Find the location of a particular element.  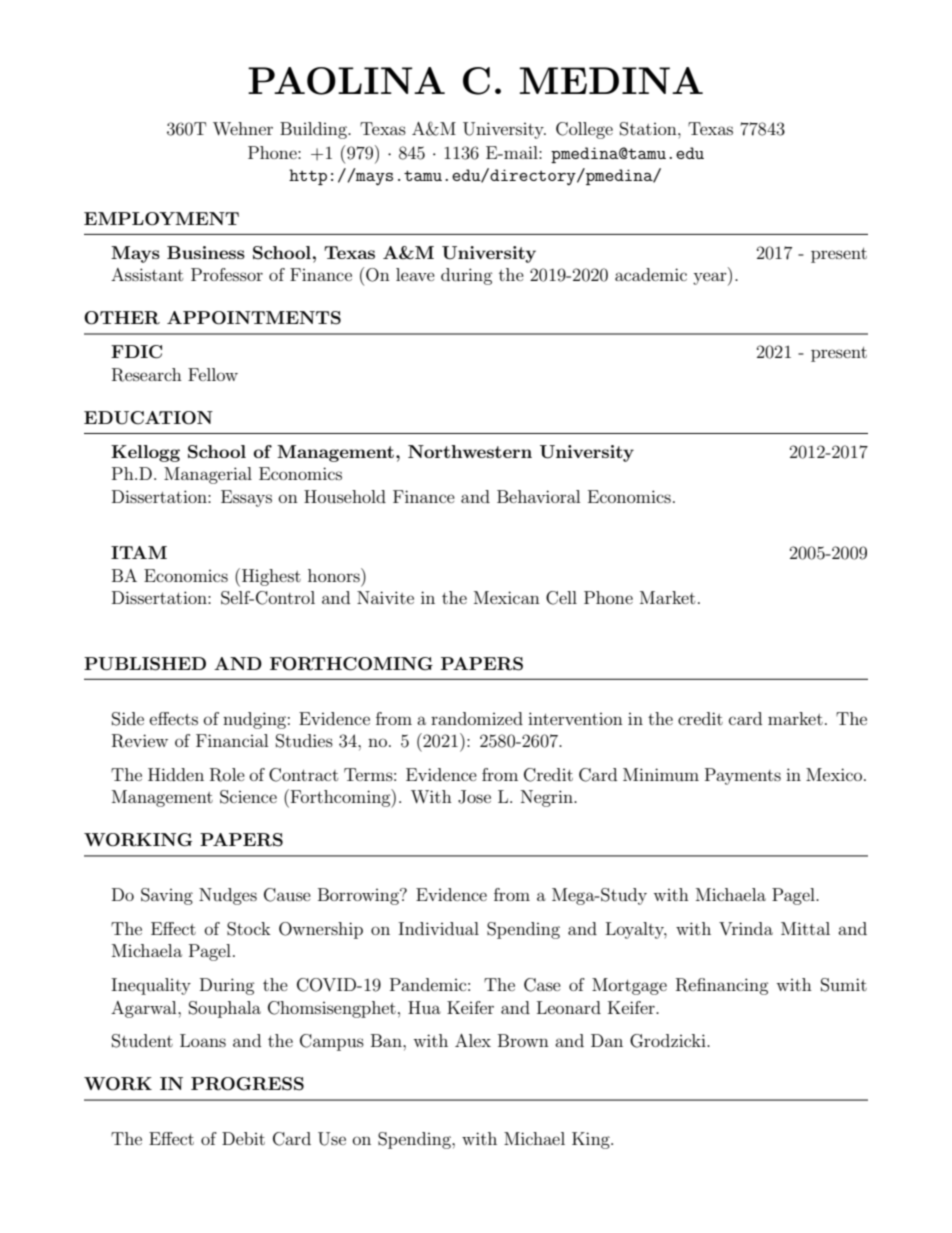

Managerial is located at coordinates (208, 475).
